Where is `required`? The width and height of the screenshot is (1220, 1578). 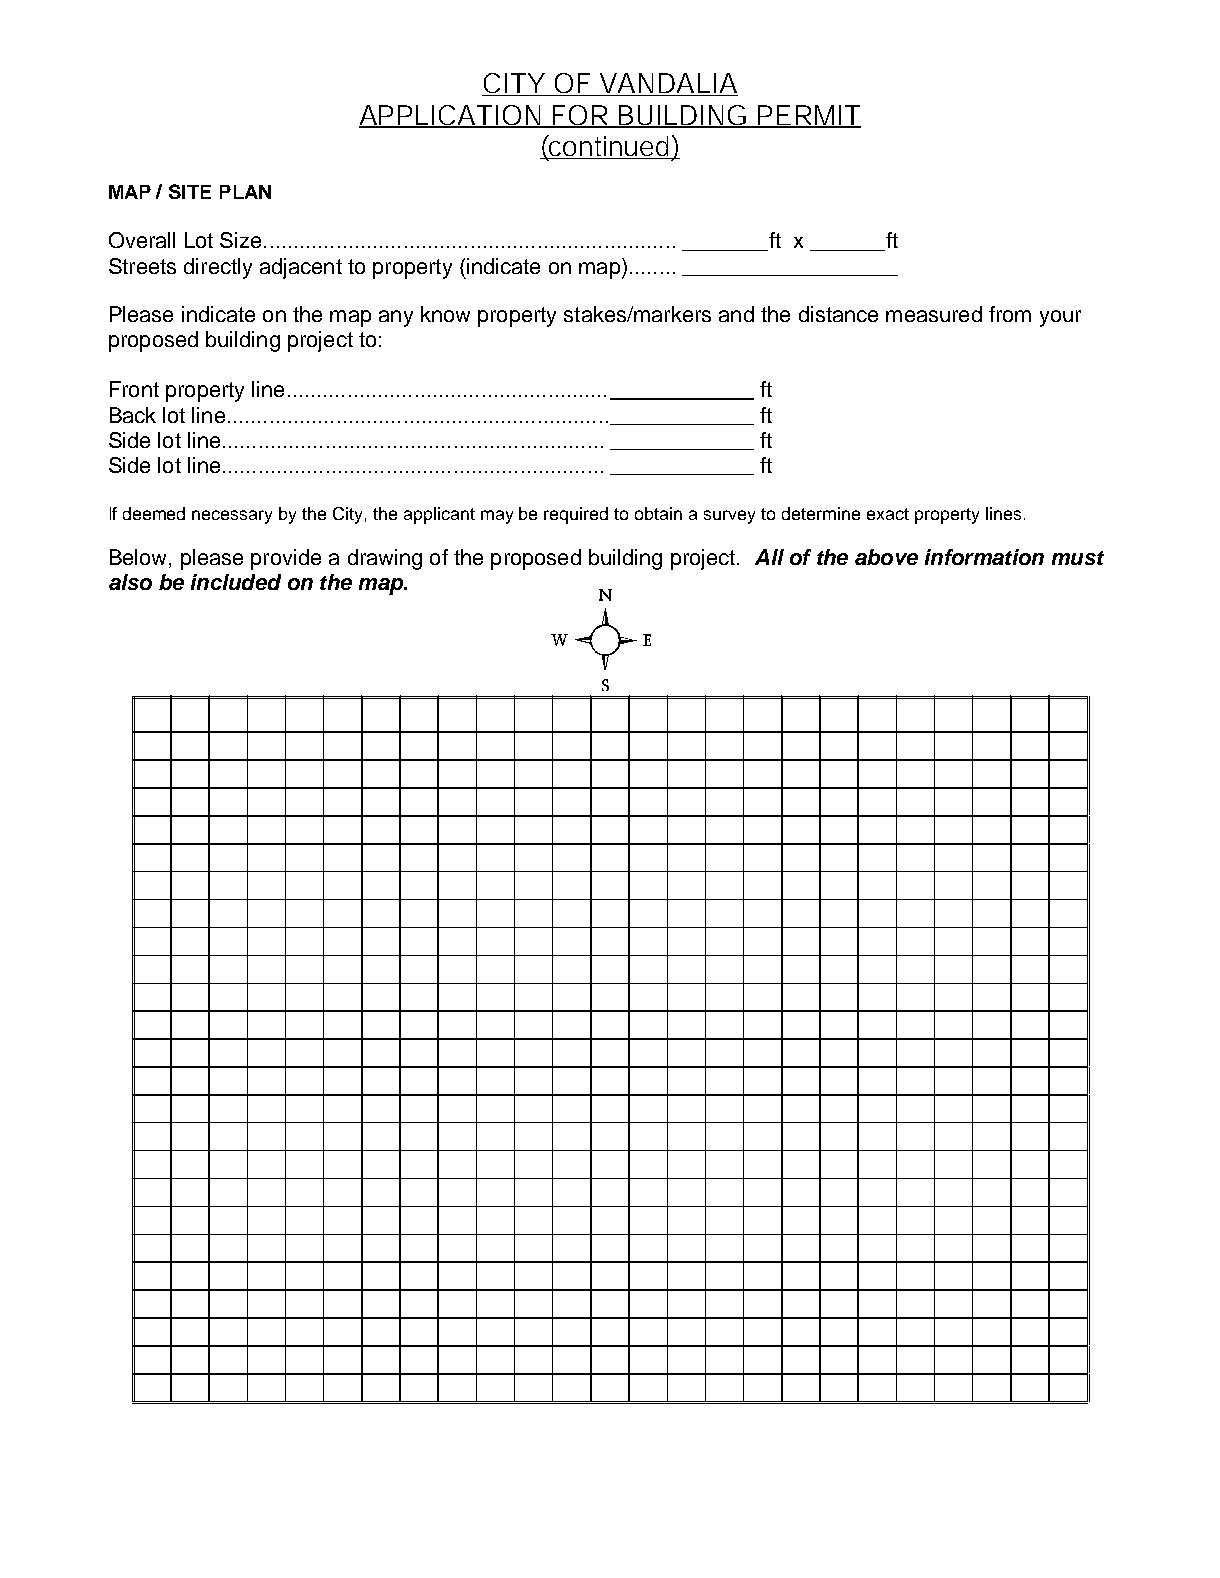
required is located at coordinates (576, 515).
